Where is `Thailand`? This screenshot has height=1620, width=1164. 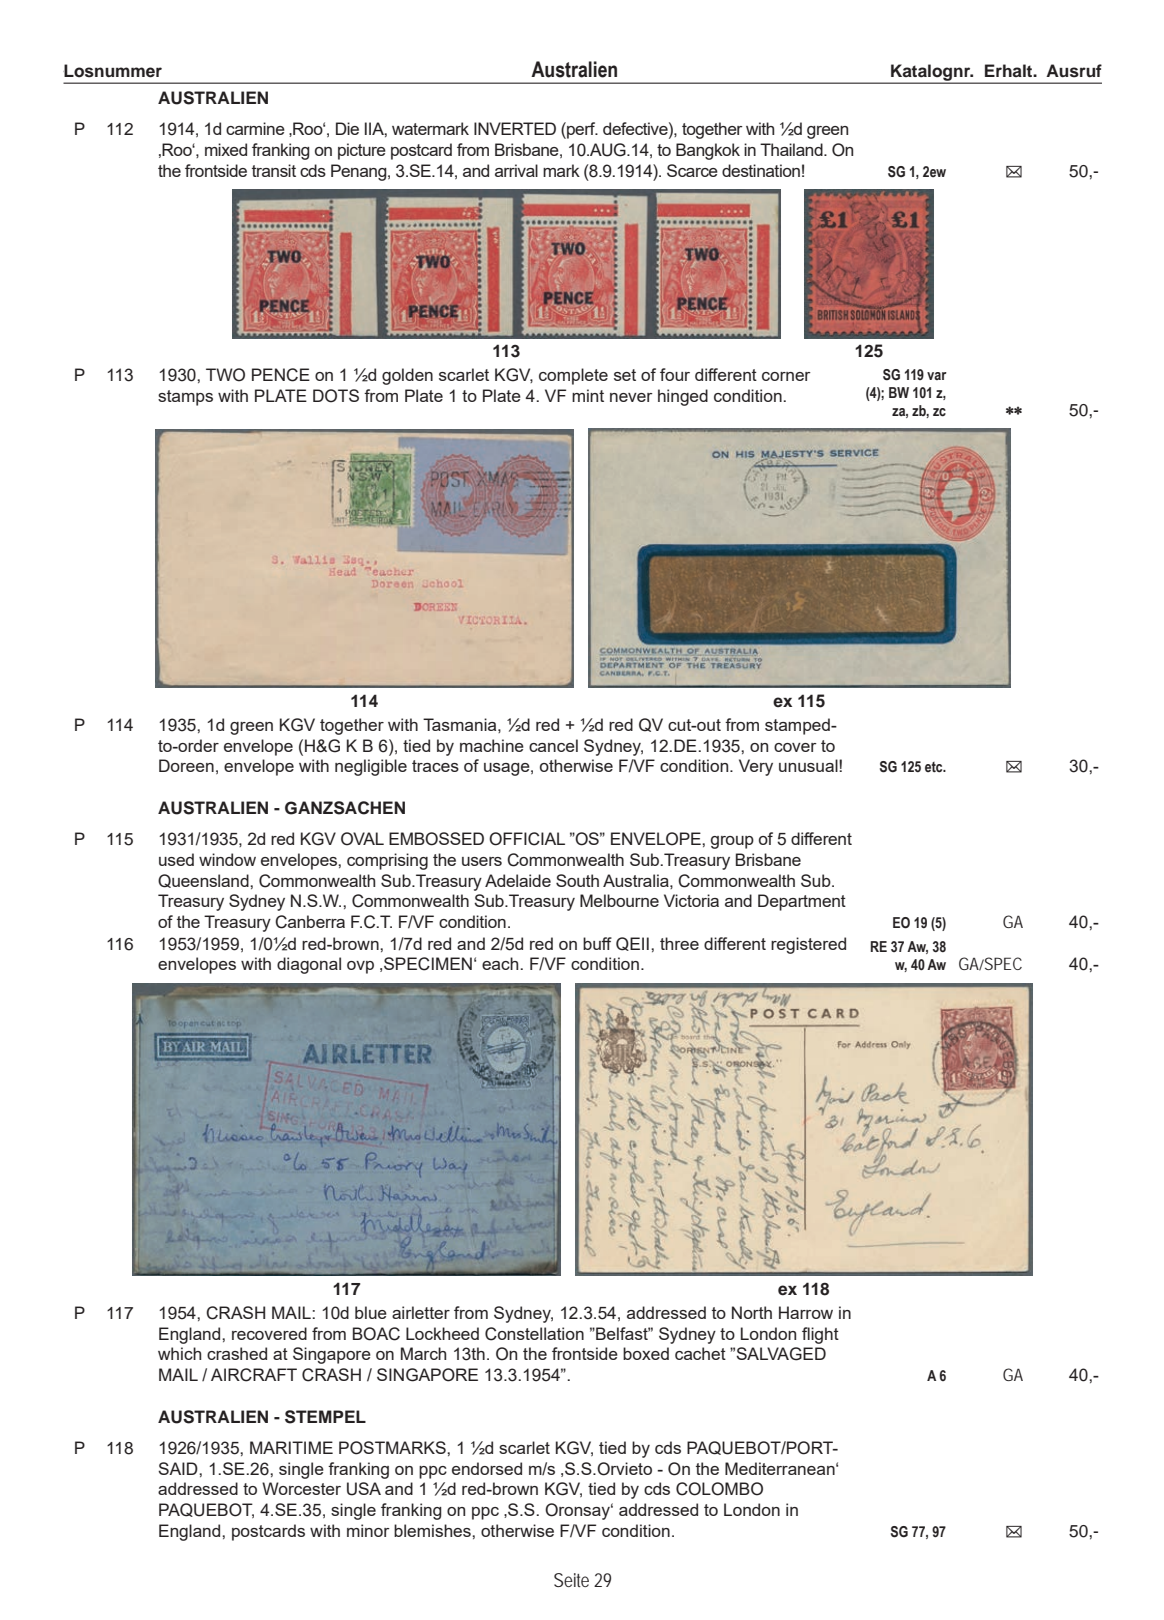 Thailand is located at coordinates (792, 149).
